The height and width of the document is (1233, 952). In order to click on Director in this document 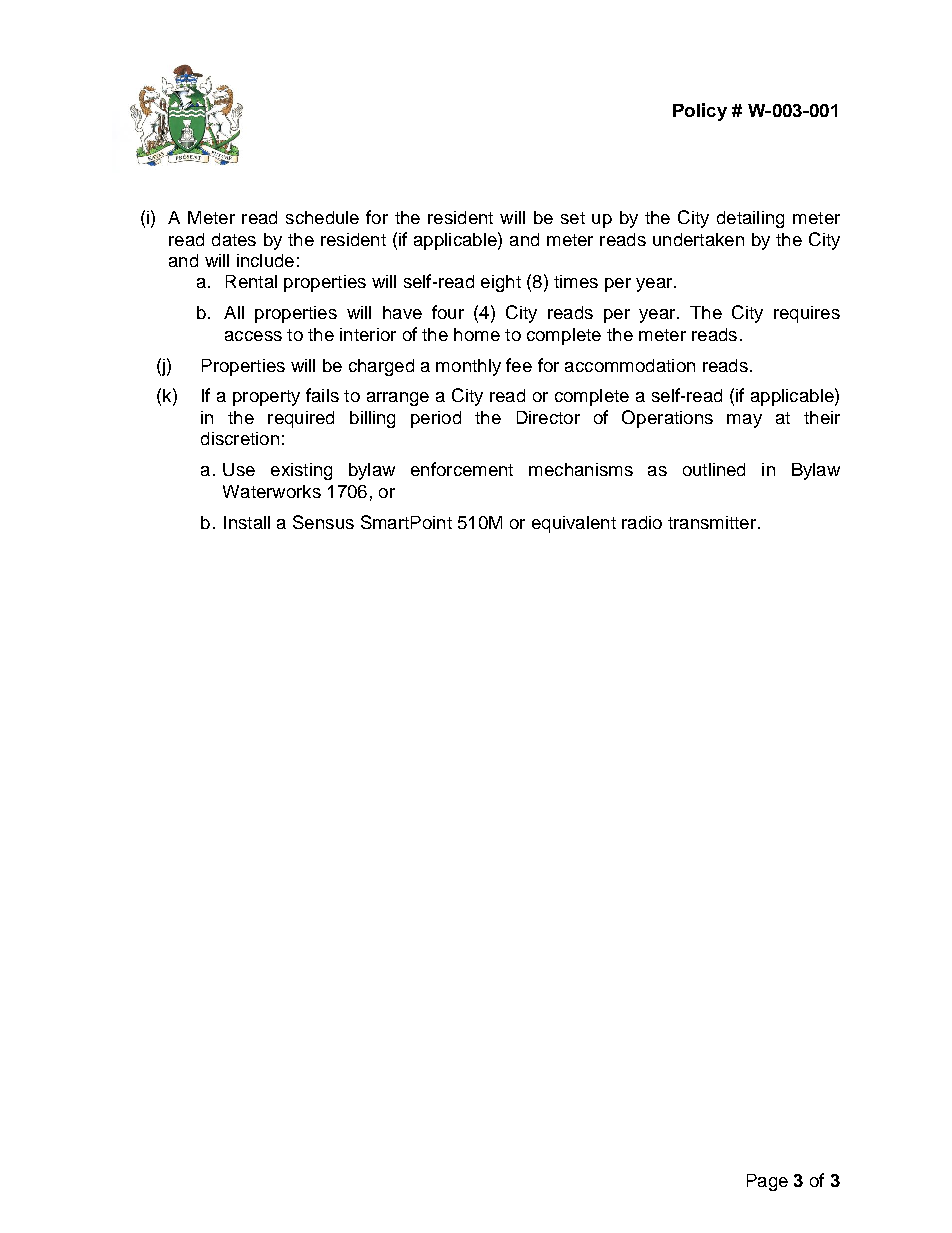, I will do `click(548, 417)`.
